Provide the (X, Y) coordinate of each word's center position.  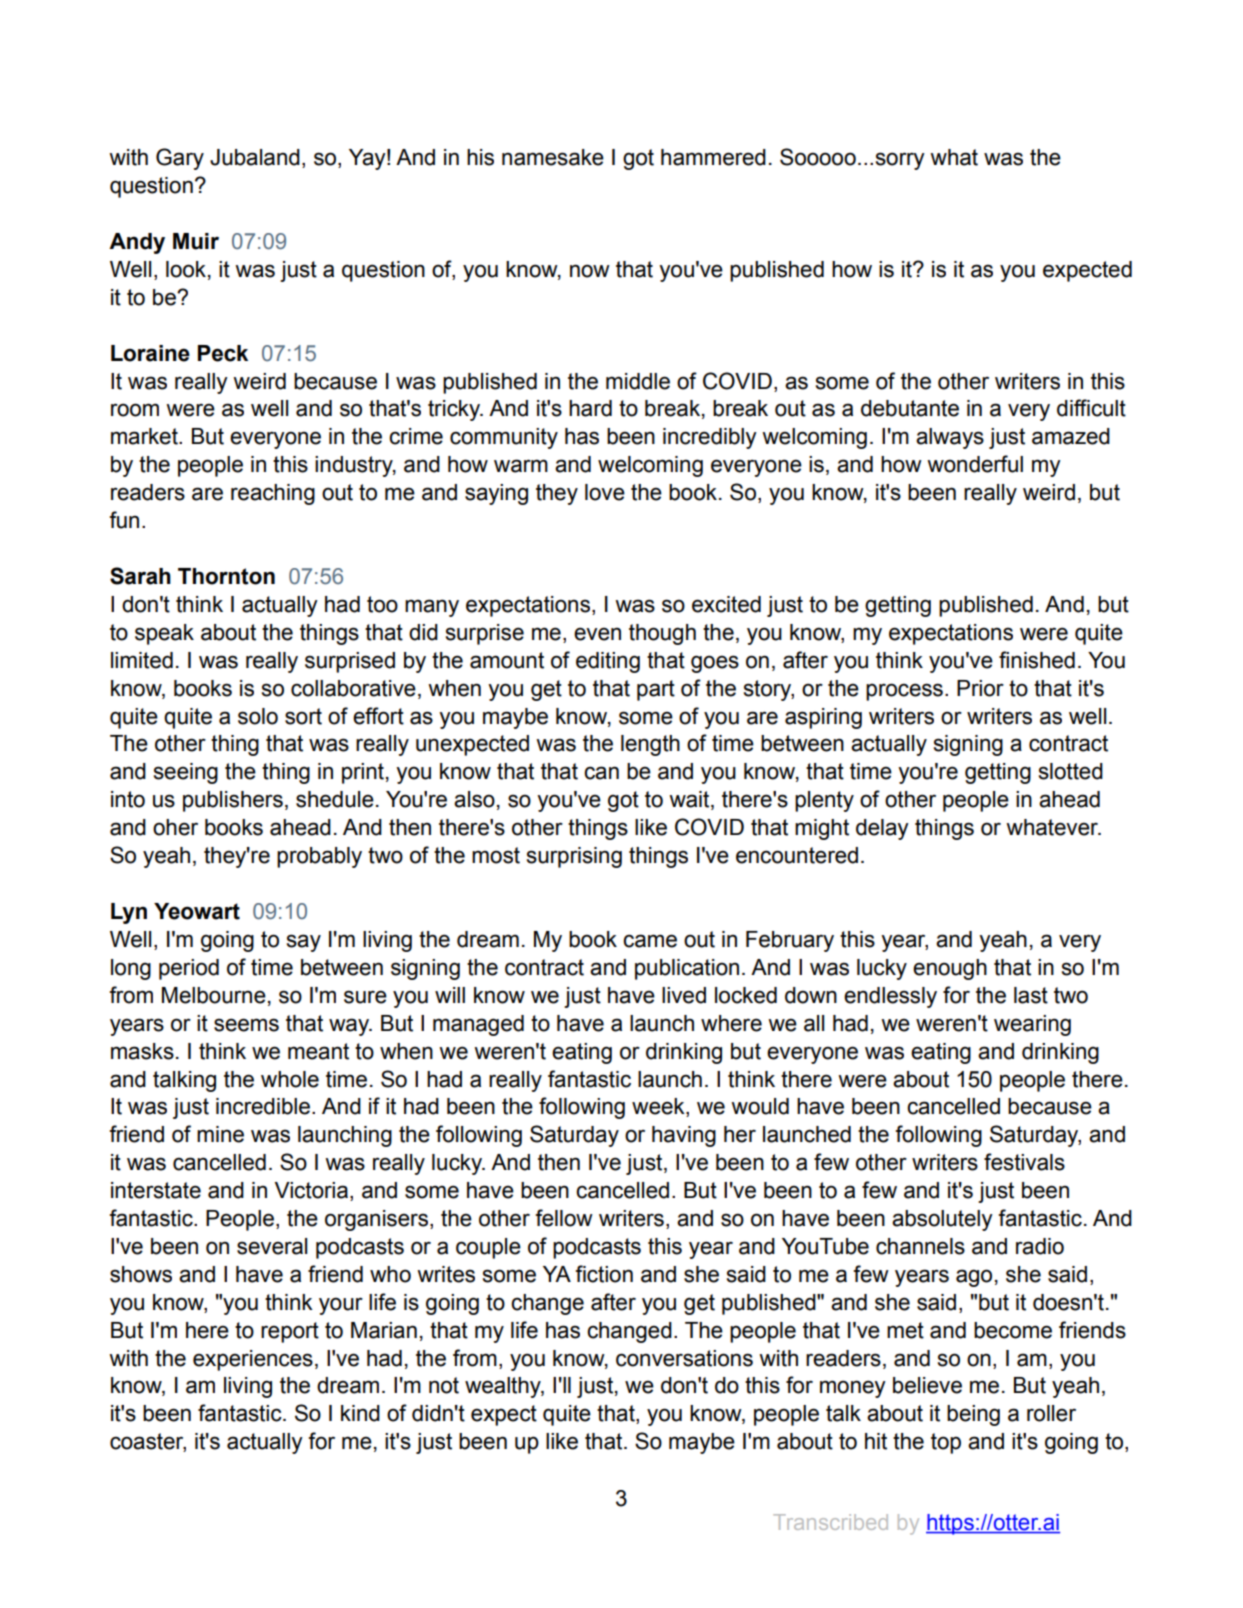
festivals (1024, 1162)
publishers (233, 801)
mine (220, 1134)
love (605, 492)
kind (360, 1413)
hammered (713, 157)
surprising (574, 857)
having (684, 1136)
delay (882, 829)
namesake (553, 157)
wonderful (975, 464)
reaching (273, 494)
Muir (196, 241)
